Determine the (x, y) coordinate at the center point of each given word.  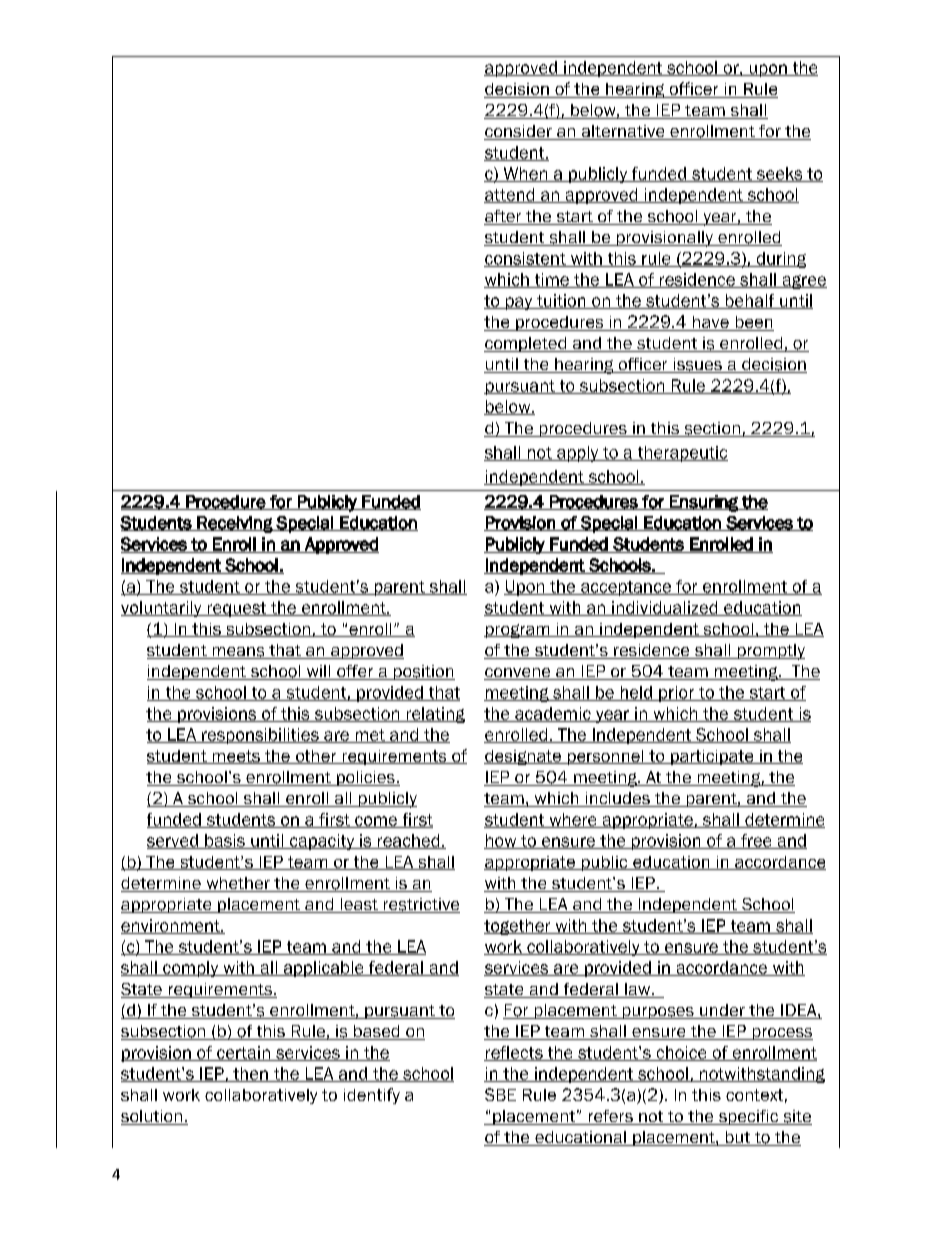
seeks (780, 174)
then (250, 1074)
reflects (514, 1053)
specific (748, 1117)
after (504, 217)
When (525, 174)
